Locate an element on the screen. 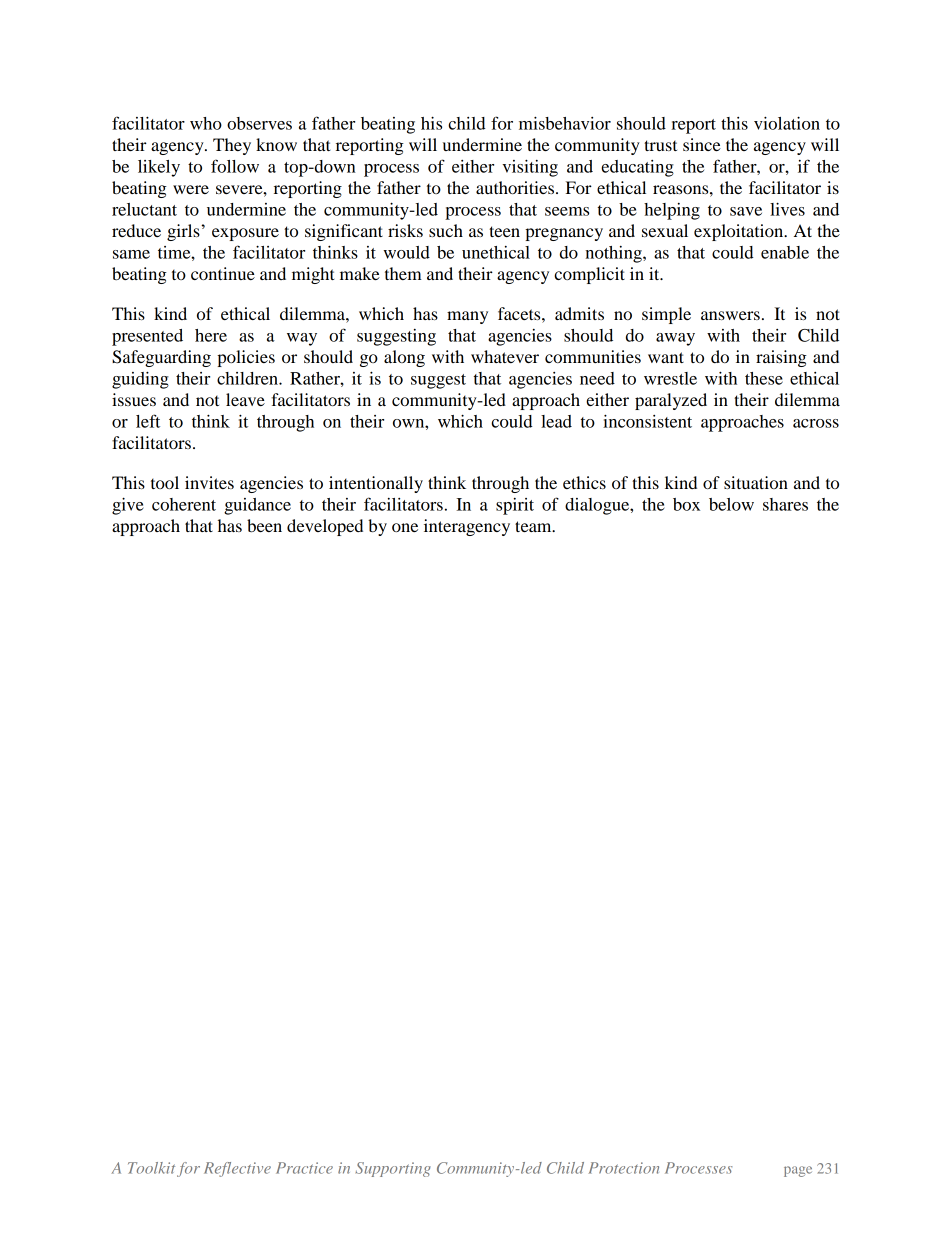 The width and height of the screenshot is (952, 1233). visiting is located at coordinates (530, 168).
